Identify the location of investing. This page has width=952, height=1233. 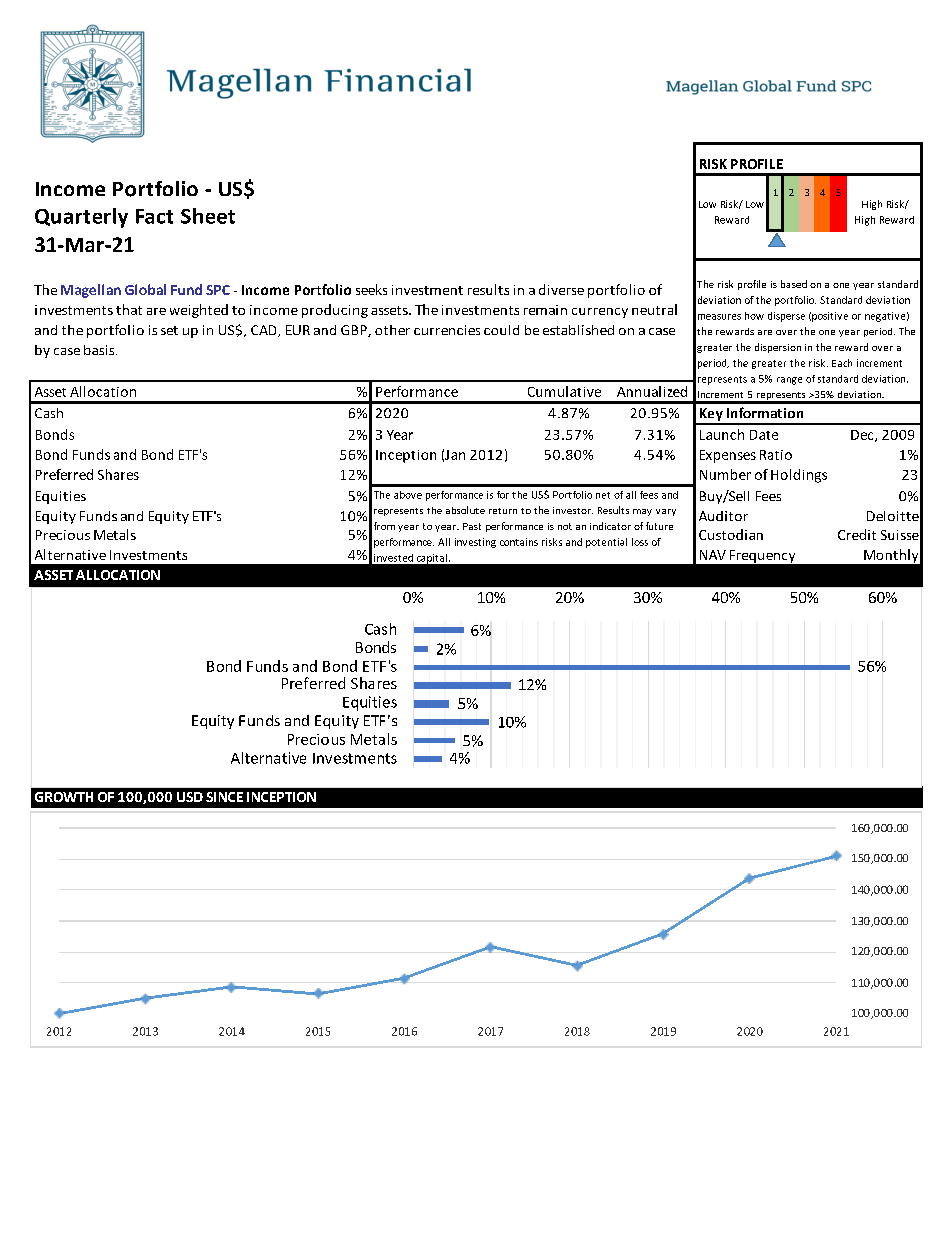
(475, 543).
